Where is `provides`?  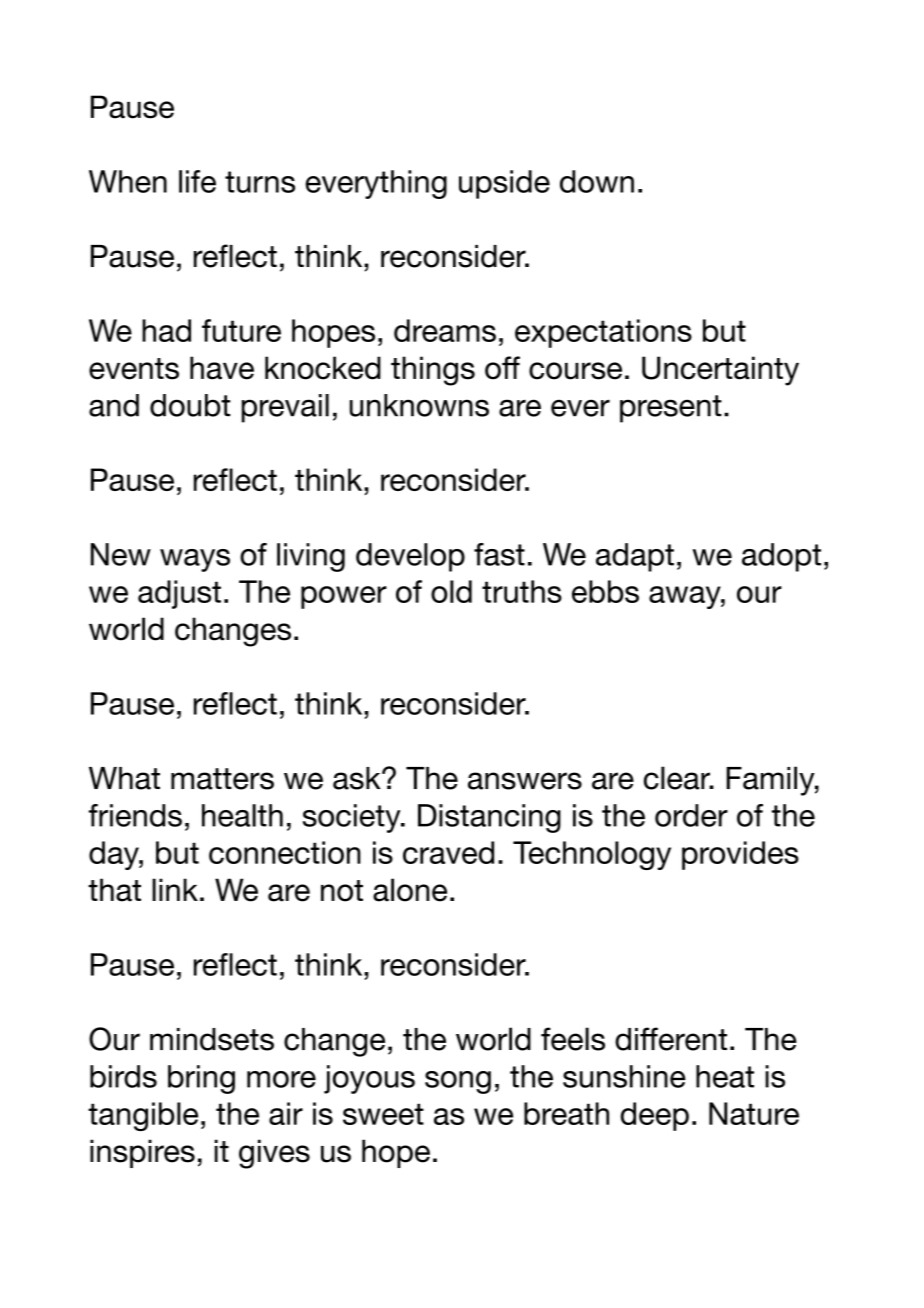 provides is located at coordinates (740, 855).
